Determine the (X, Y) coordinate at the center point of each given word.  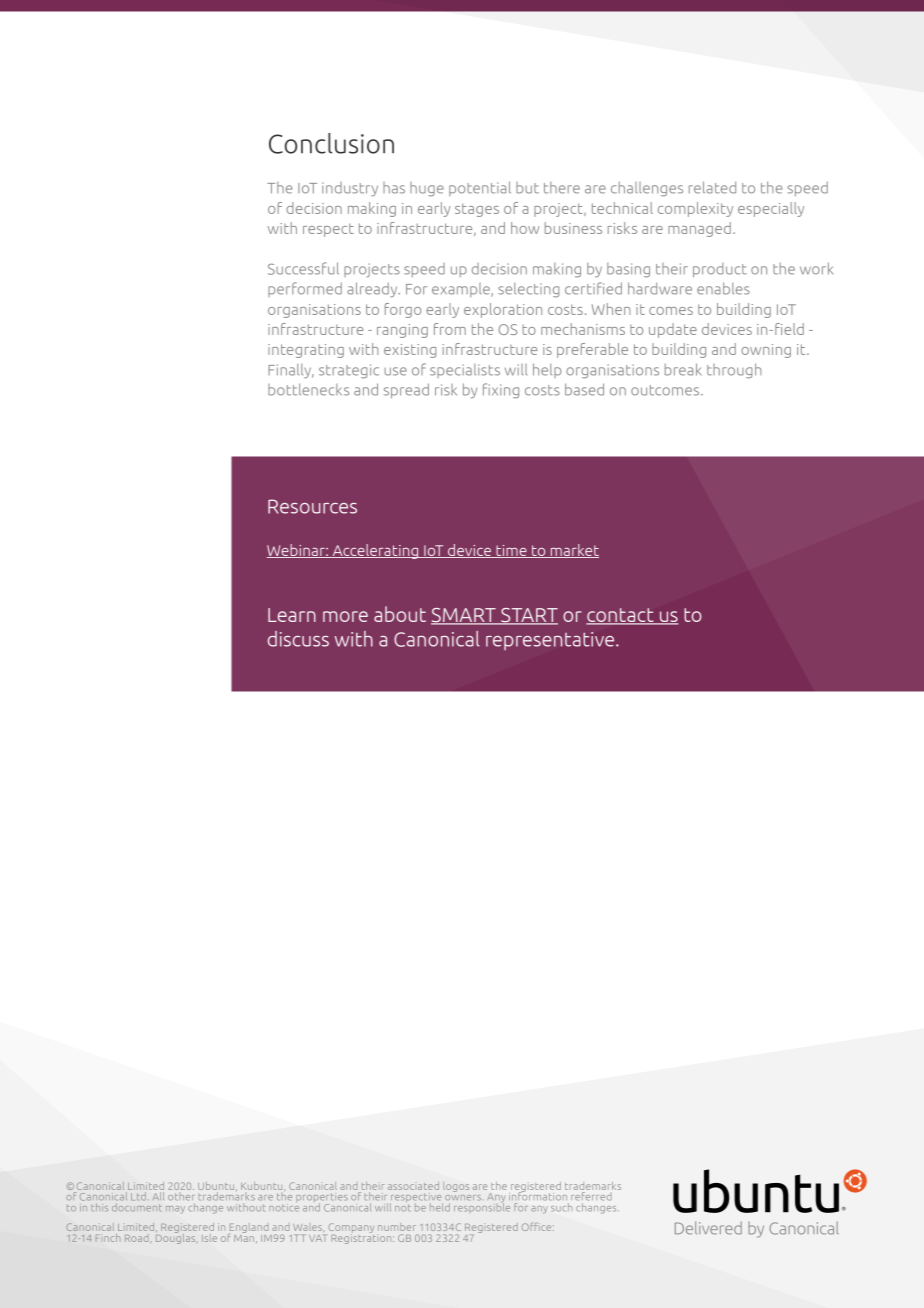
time (511, 551)
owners (463, 1198)
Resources (312, 506)
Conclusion (331, 143)
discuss (298, 639)
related (712, 187)
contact (621, 616)
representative (551, 641)
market (573, 551)
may (175, 1209)
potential (480, 188)
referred (591, 1196)
